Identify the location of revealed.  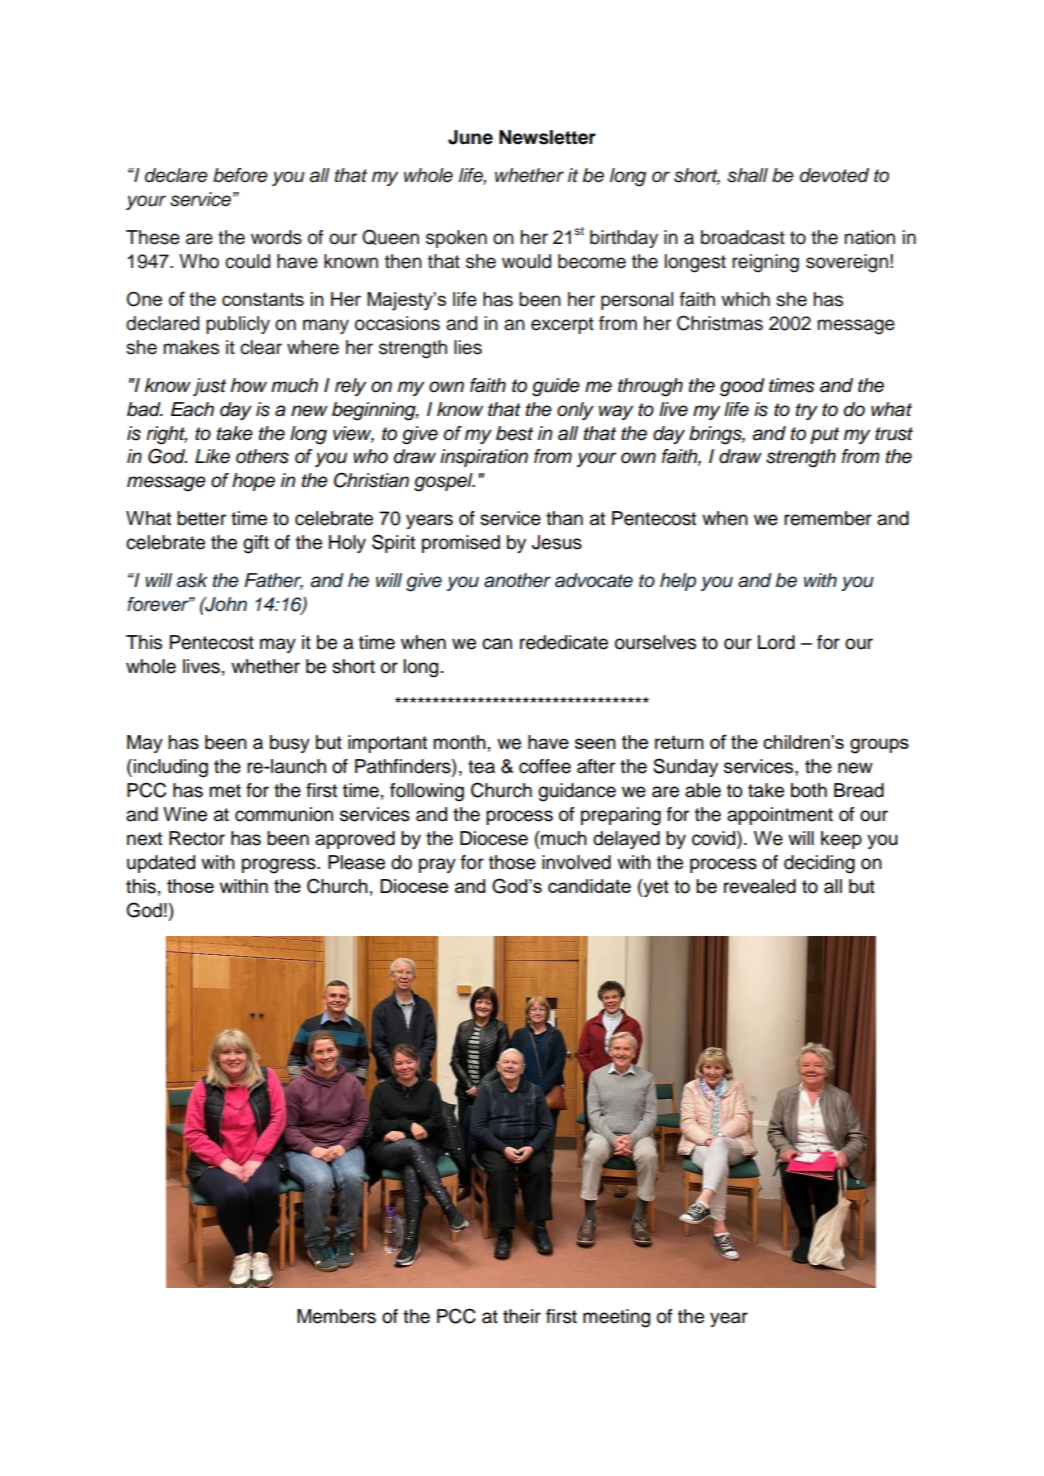
(760, 886).
